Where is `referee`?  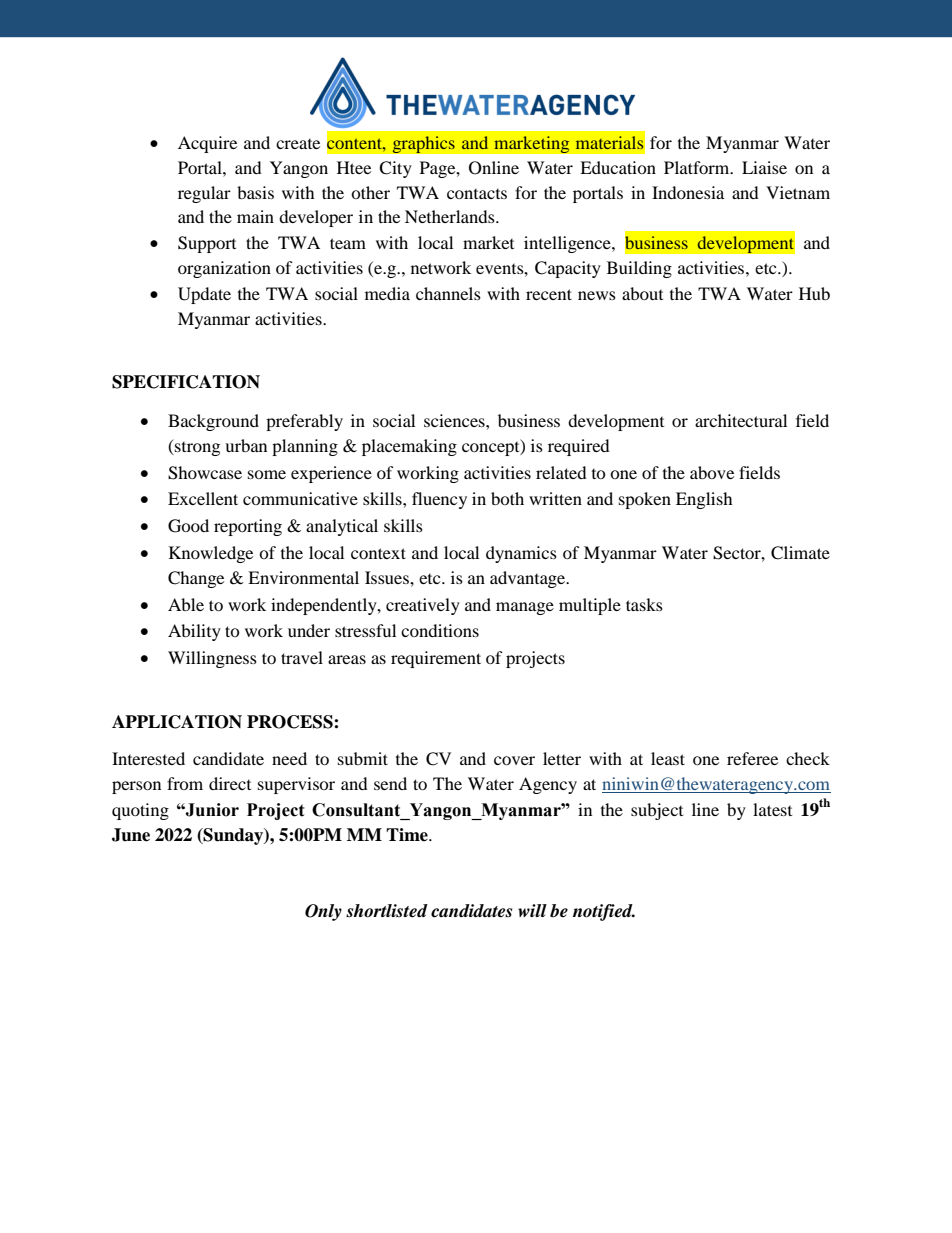 referee is located at coordinates (752, 758).
